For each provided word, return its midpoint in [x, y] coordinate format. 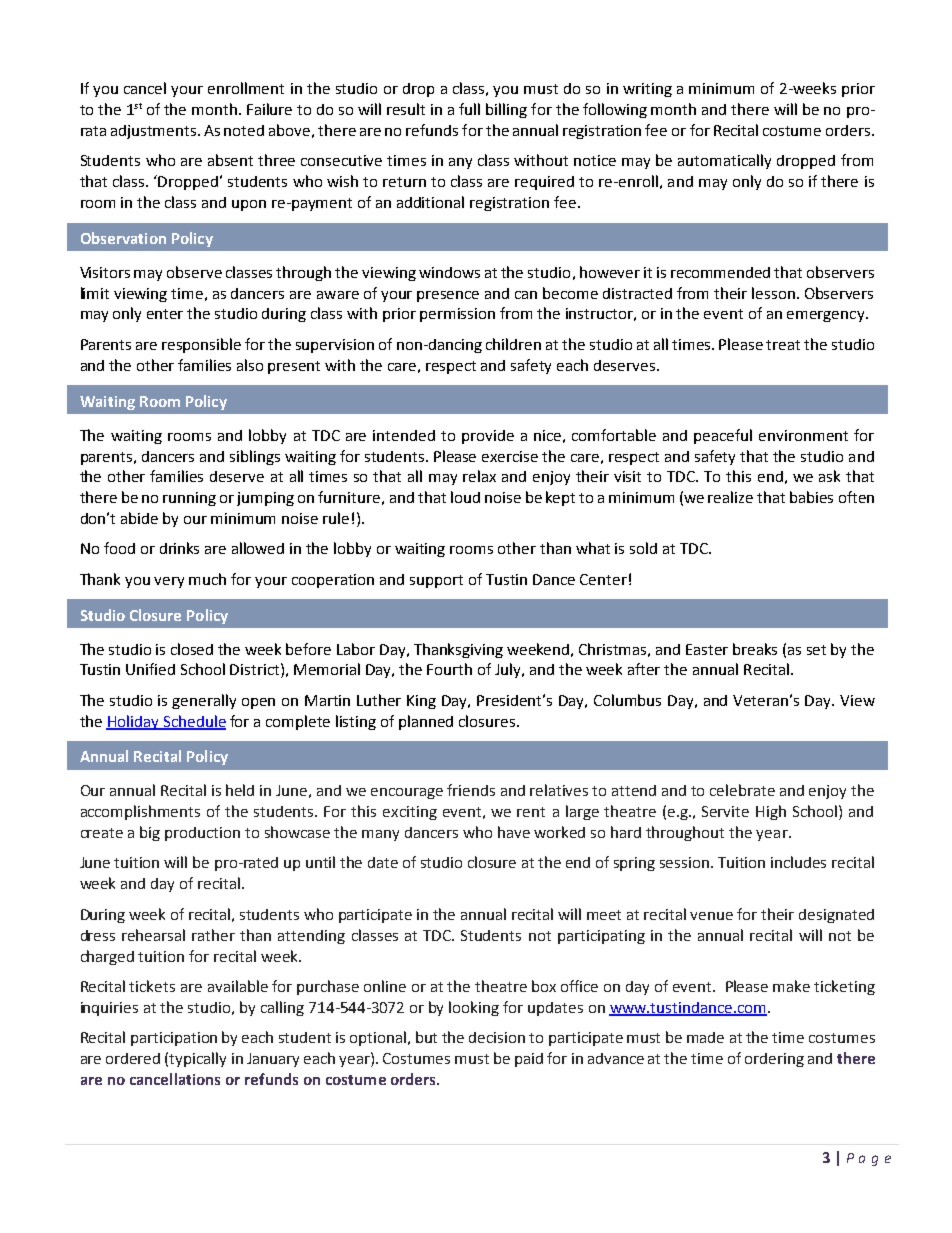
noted [244, 130]
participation [174, 1039]
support [436, 581]
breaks [755, 649]
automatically [724, 161]
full [469, 109]
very [169, 582]
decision [497, 1037]
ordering [774, 1060]
